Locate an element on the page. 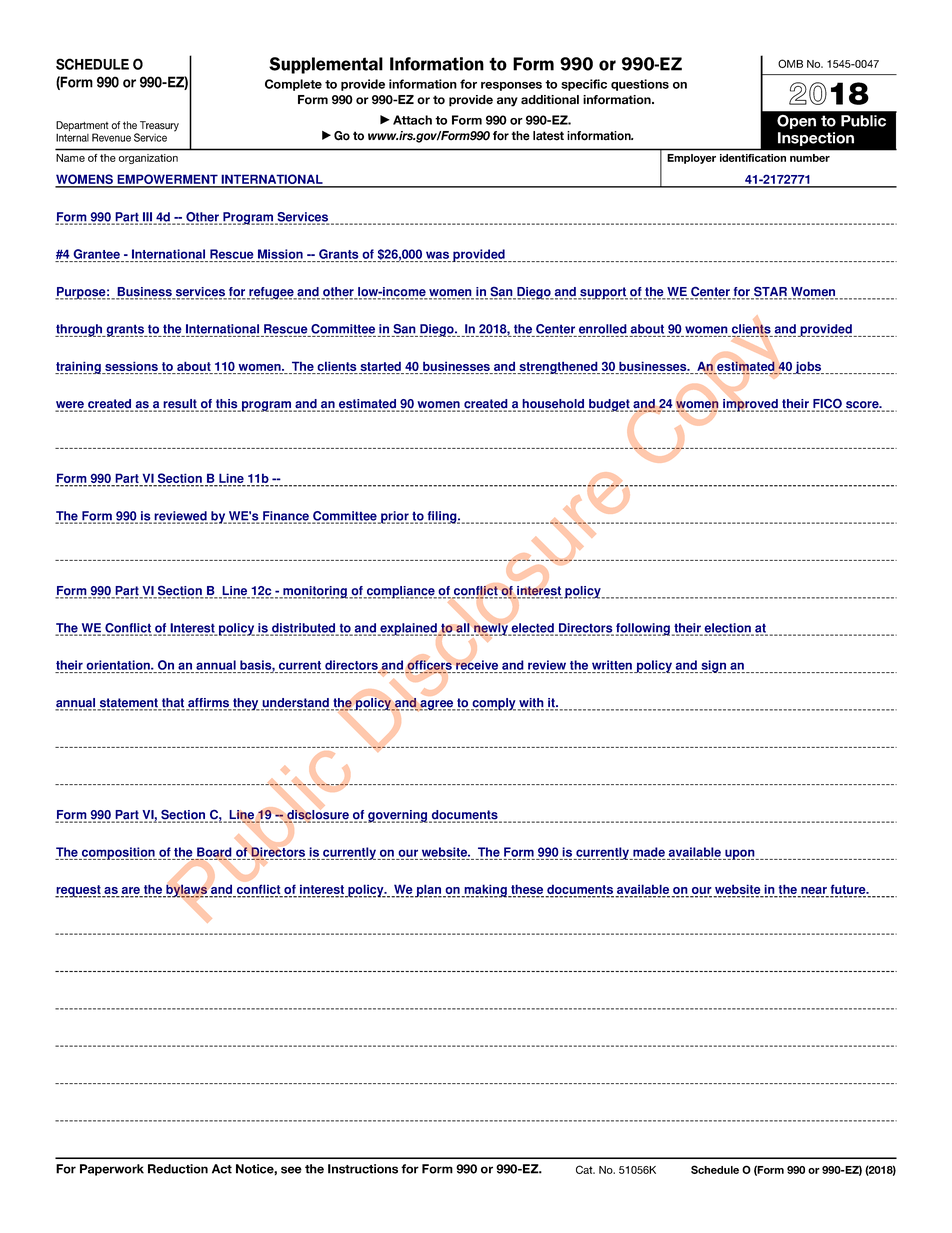 The width and height of the image is (952, 1233). jobs is located at coordinates (809, 367).
